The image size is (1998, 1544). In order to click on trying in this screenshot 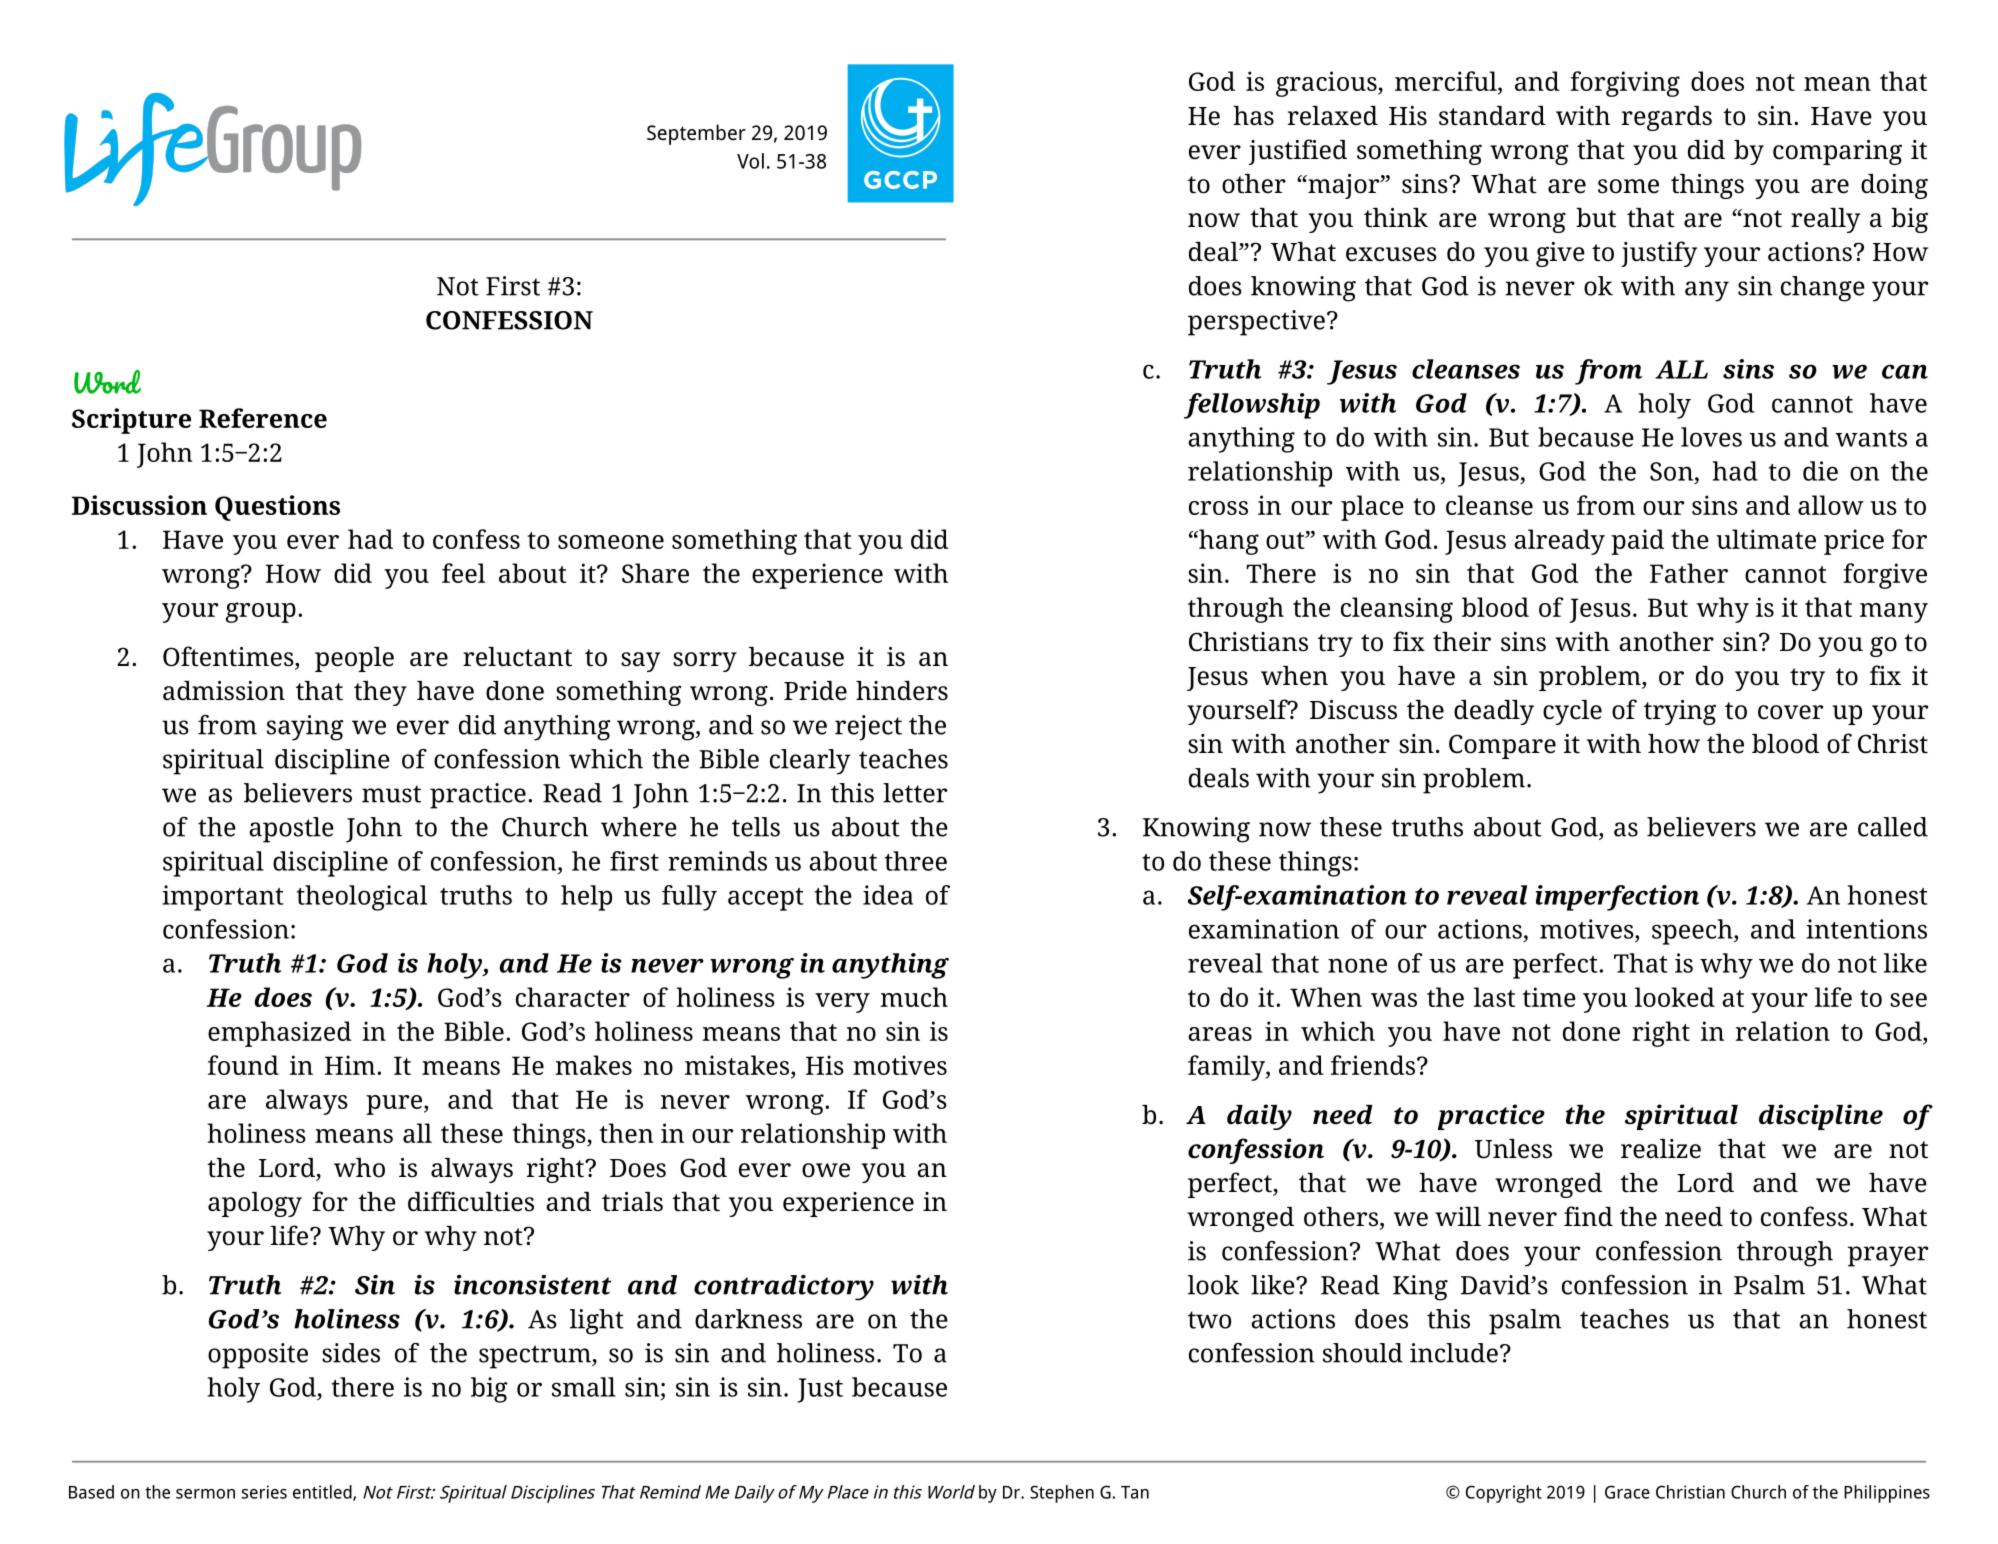, I will do `click(1680, 712)`.
